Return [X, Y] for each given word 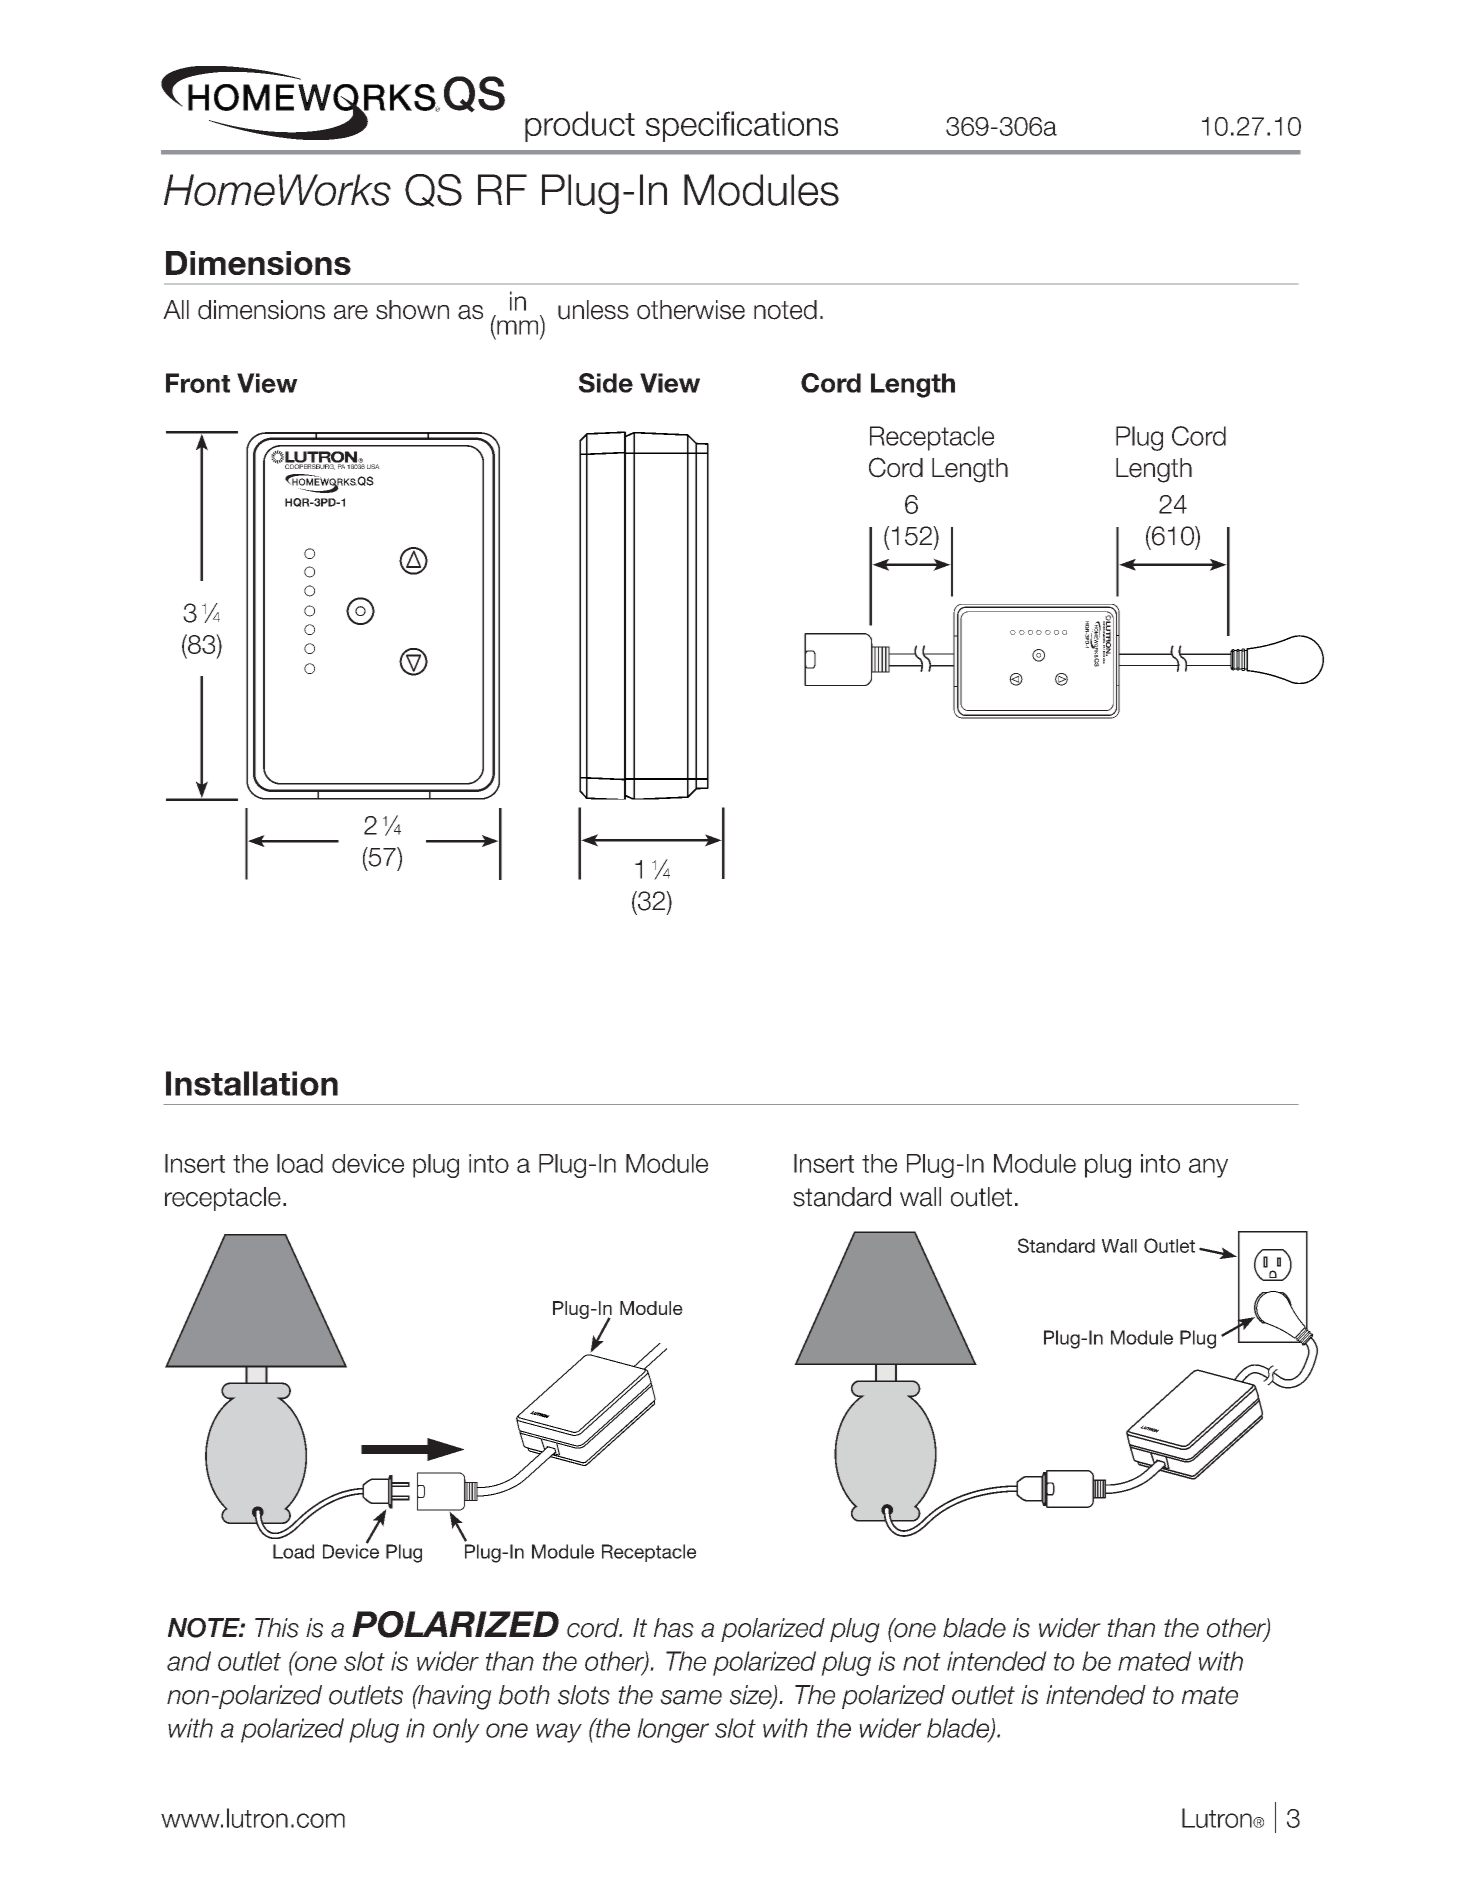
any [1208, 1168]
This [277, 1628]
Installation [252, 1083]
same [691, 1697]
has [674, 1628]
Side [606, 383]
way [559, 1733]
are [351, 312]
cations [787, 123]
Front [198, 383]
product [580, 126]
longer [673, 1730]
